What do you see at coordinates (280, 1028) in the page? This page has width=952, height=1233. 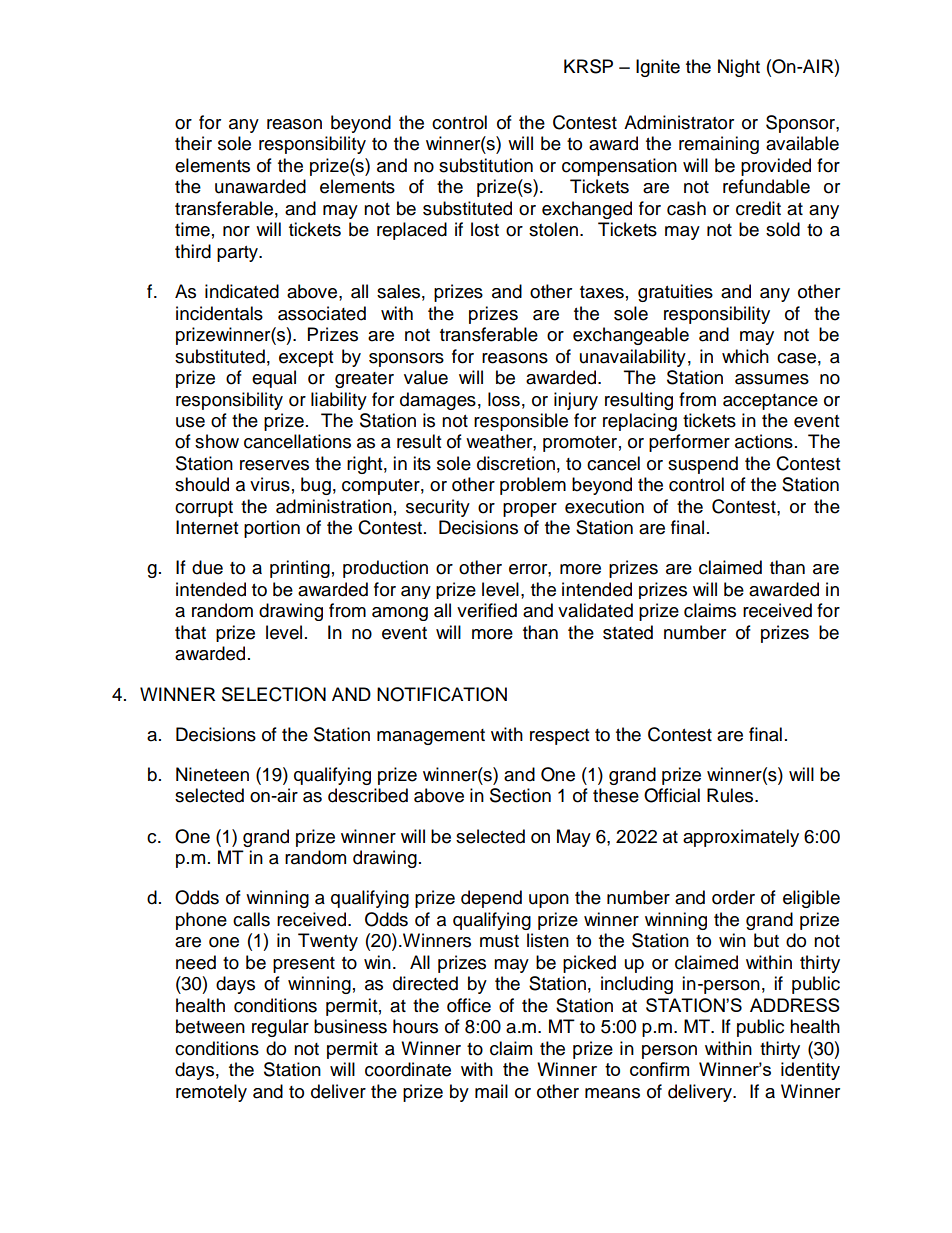 I see `regular` at bounding box center [280, 1028].
